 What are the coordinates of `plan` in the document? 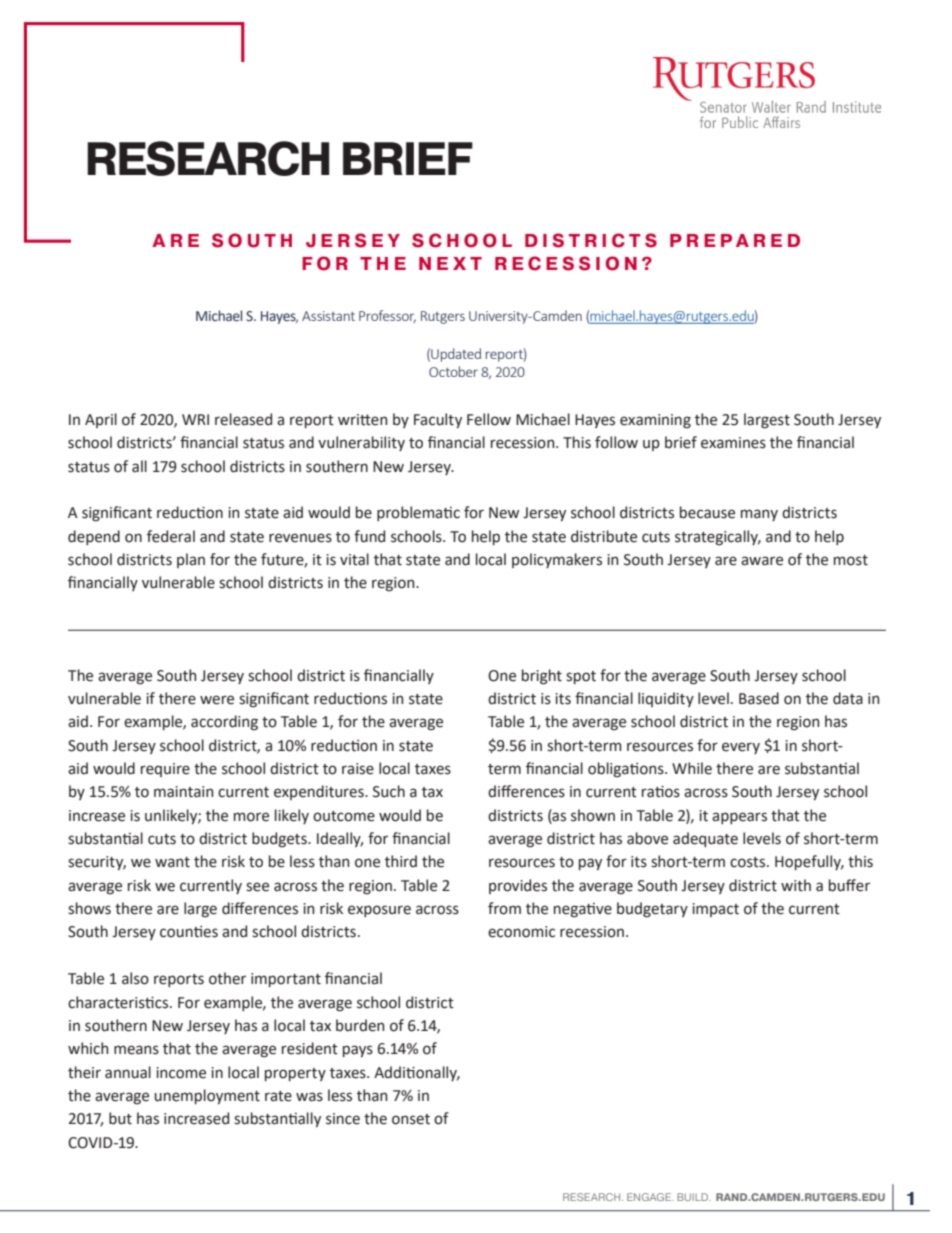 It's located at (191, 560).
